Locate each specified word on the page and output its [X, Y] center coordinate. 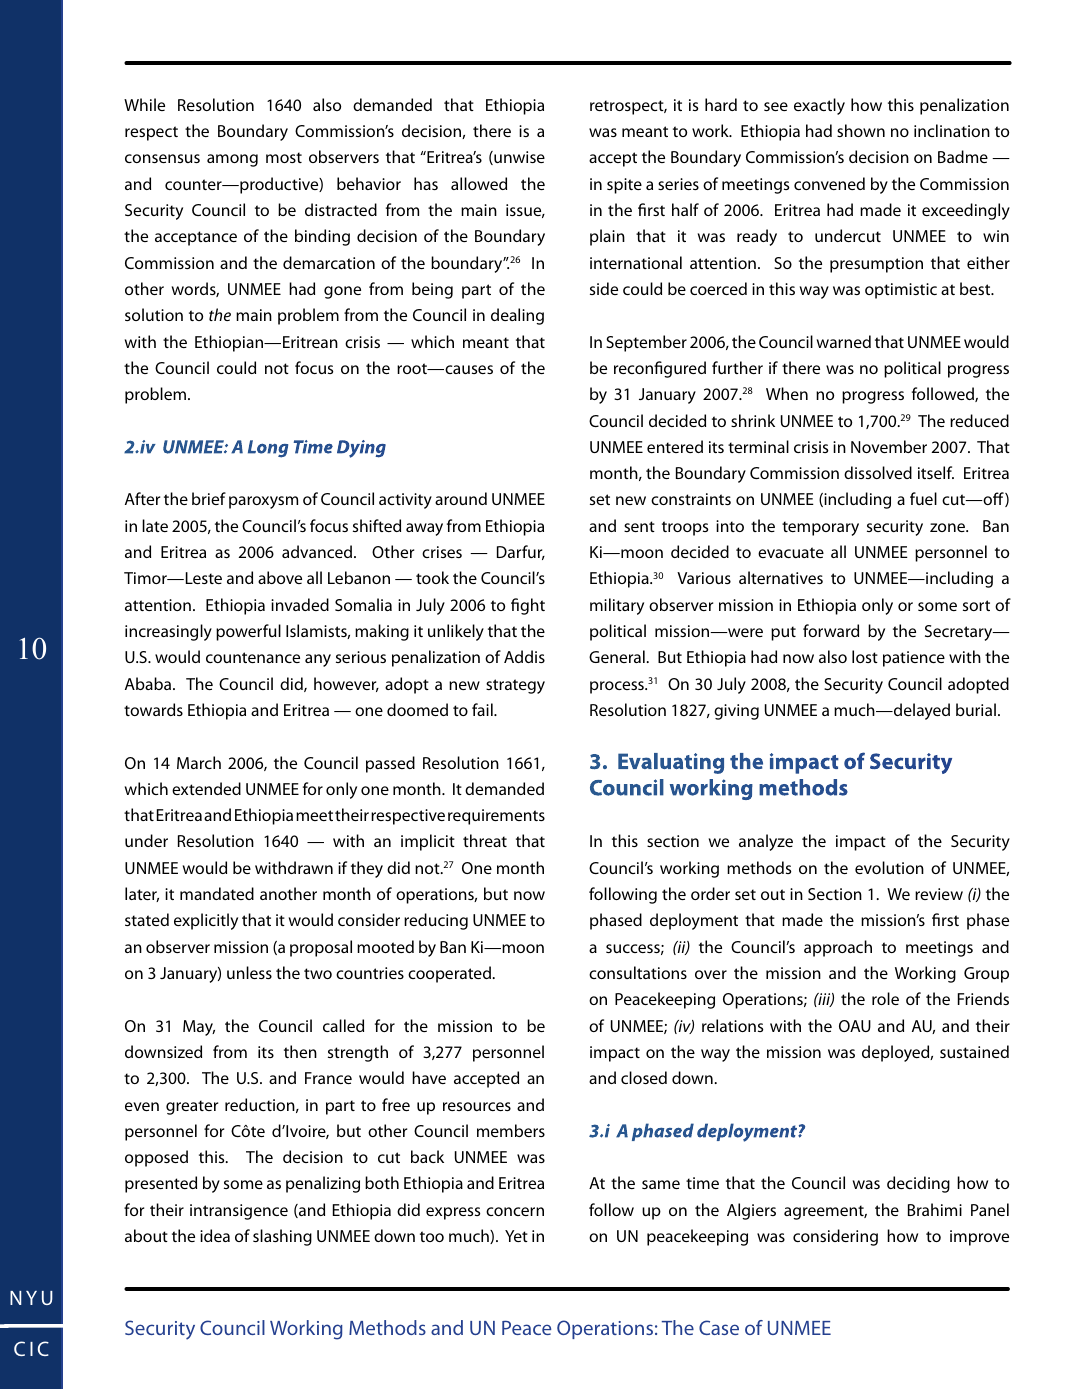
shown [861, 130]
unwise [518, 158]
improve [979, 1238]
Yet [516, 1236]
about [146, 1235]
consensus [162, 158]
